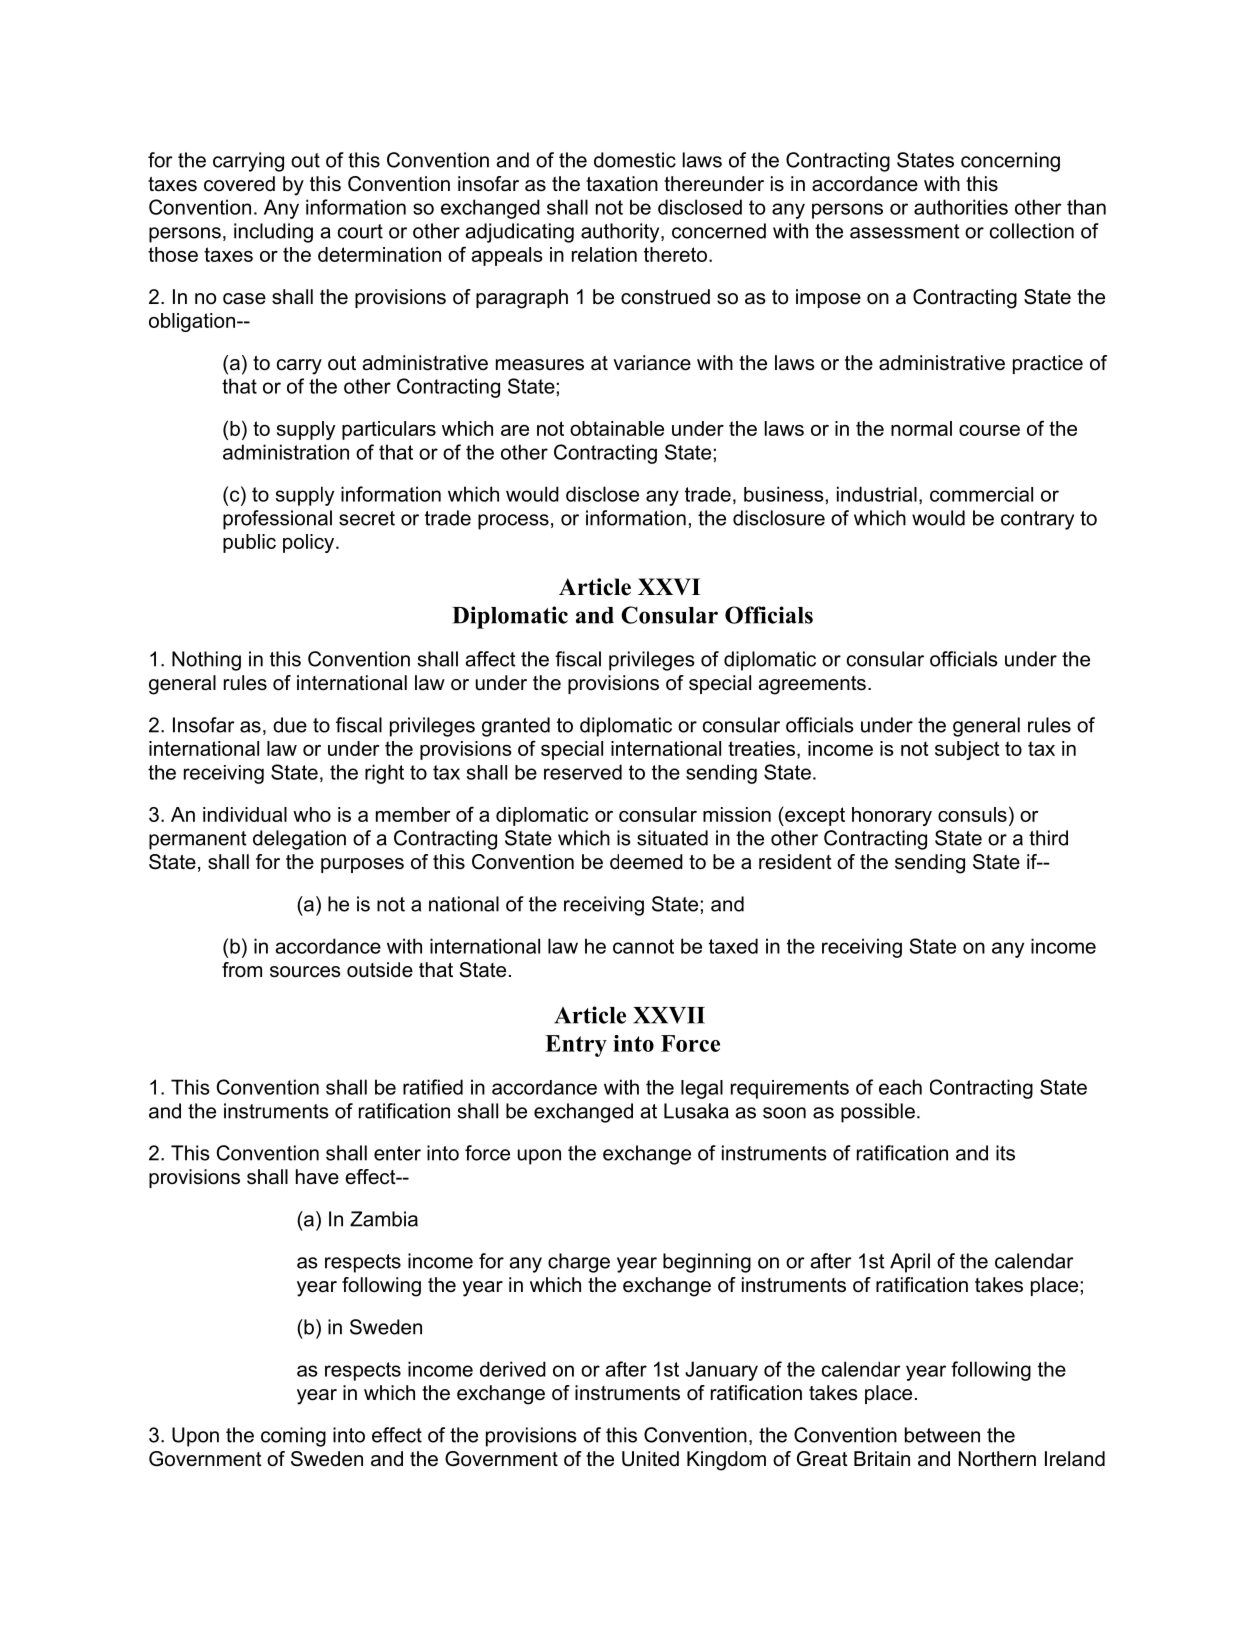  What do you see at coordinates (622, 184) in the page?
I see `taxation` at bounding box center [622, 184].
